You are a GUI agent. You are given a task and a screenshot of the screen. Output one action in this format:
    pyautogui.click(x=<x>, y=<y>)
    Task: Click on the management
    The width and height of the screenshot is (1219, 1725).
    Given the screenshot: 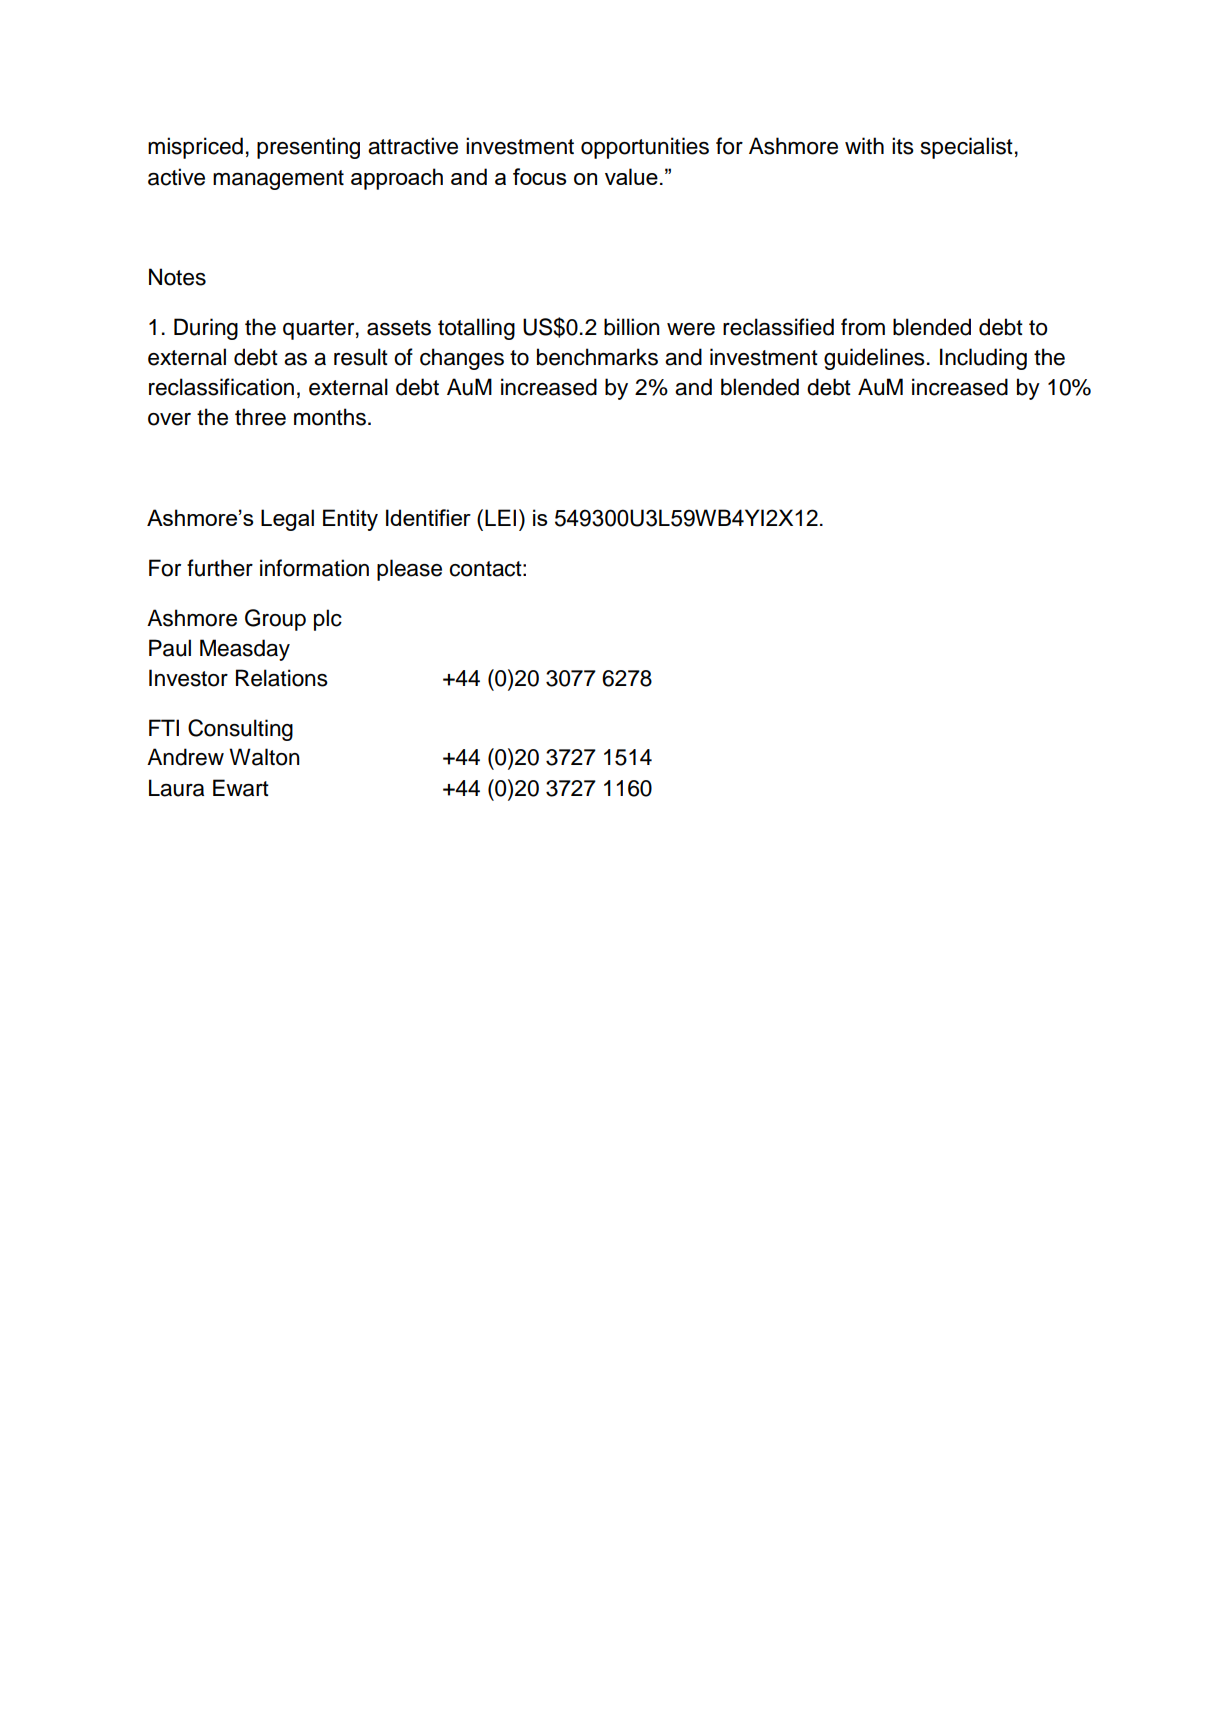 What is the action you would take?
    pyautogui.click(x=278, y=180)
